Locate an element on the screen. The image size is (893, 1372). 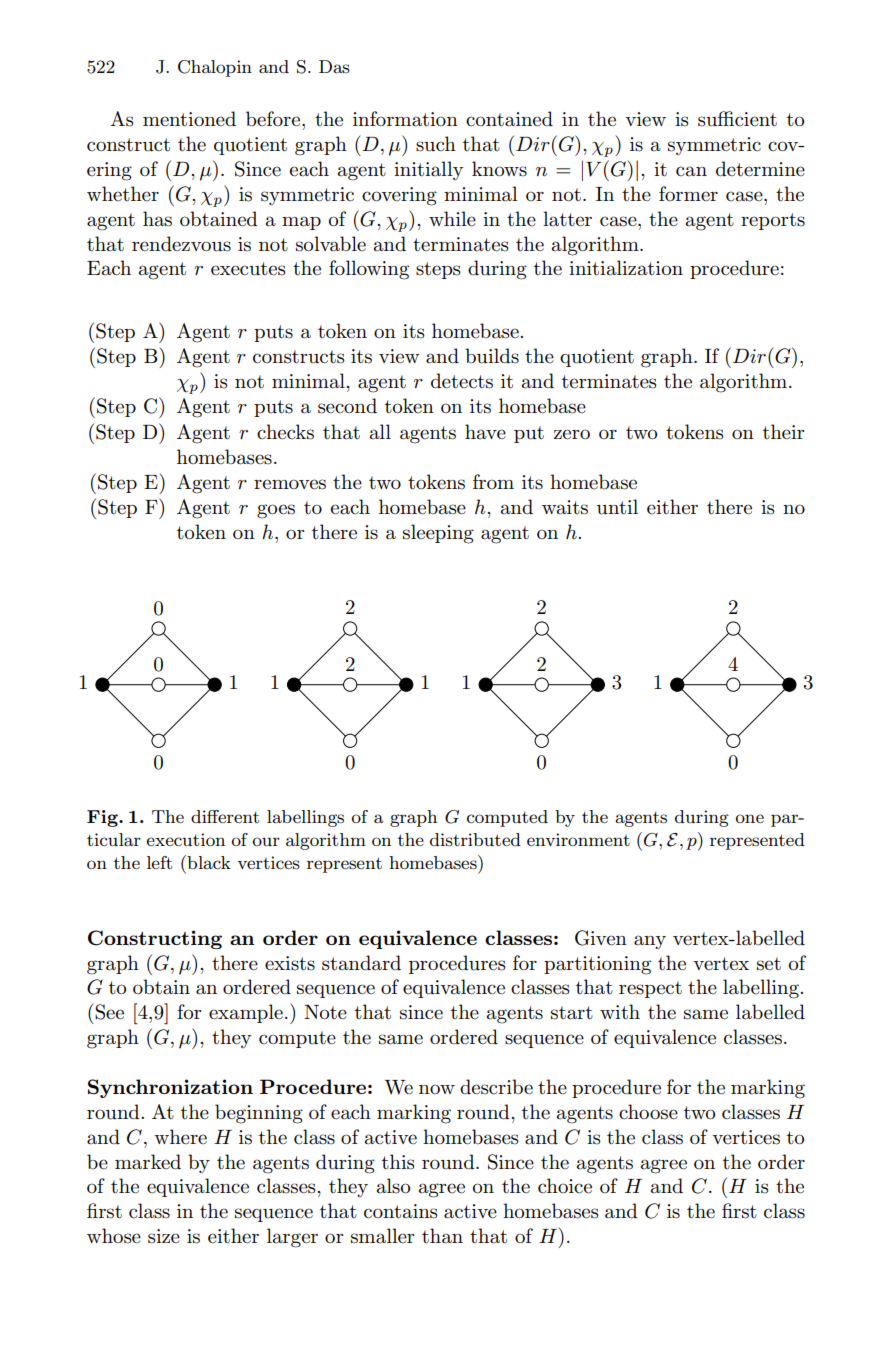
than is located at coordinates (442, 1236).
